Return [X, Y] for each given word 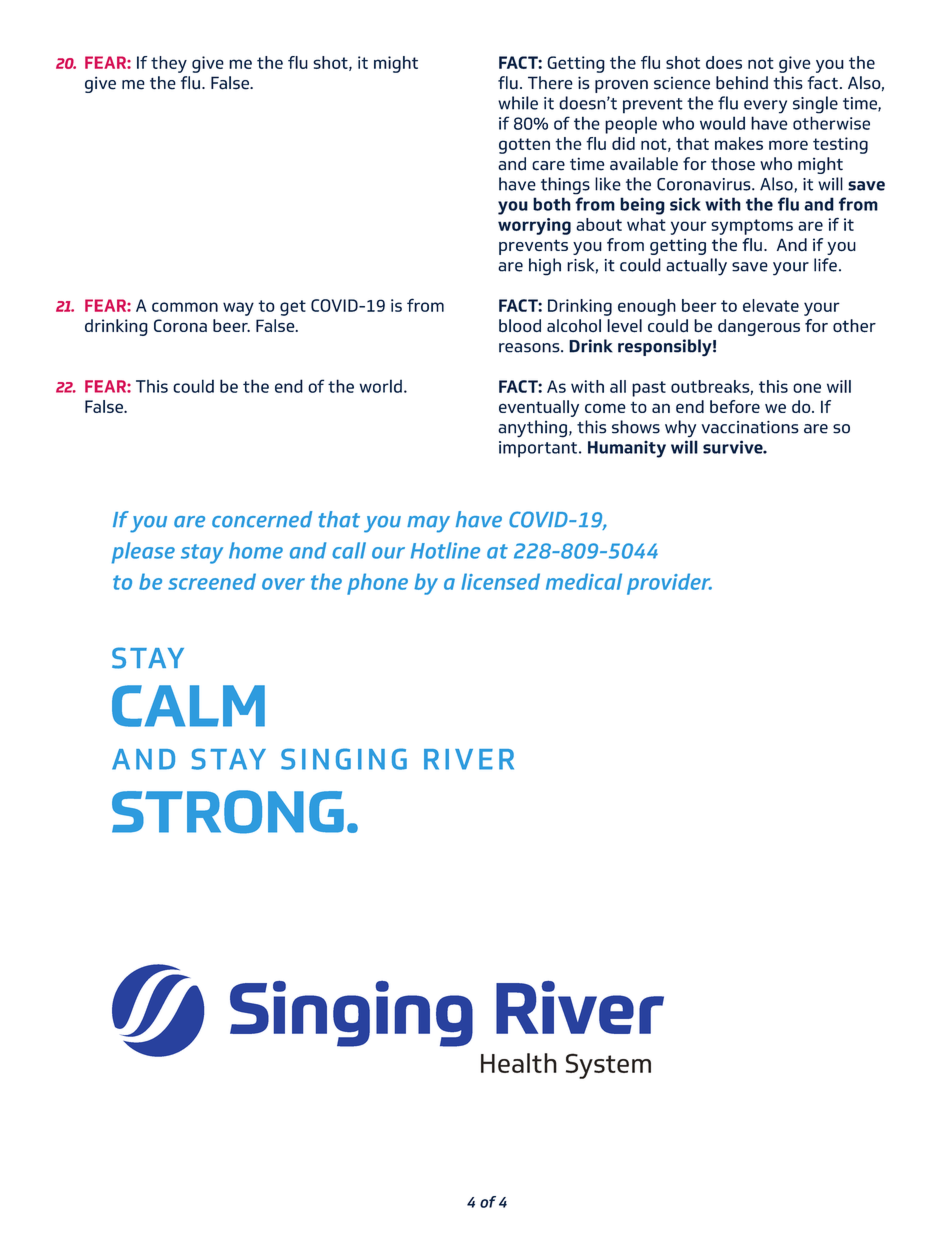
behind [742, 83]
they [169, 64]
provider [669, 584]
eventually [539, 408]
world [380, 386]
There [550, 83]
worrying [534, 226]
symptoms [752, 227]
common [185, 307]
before [735, 406]
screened [212, 581]
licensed [500, 581]
